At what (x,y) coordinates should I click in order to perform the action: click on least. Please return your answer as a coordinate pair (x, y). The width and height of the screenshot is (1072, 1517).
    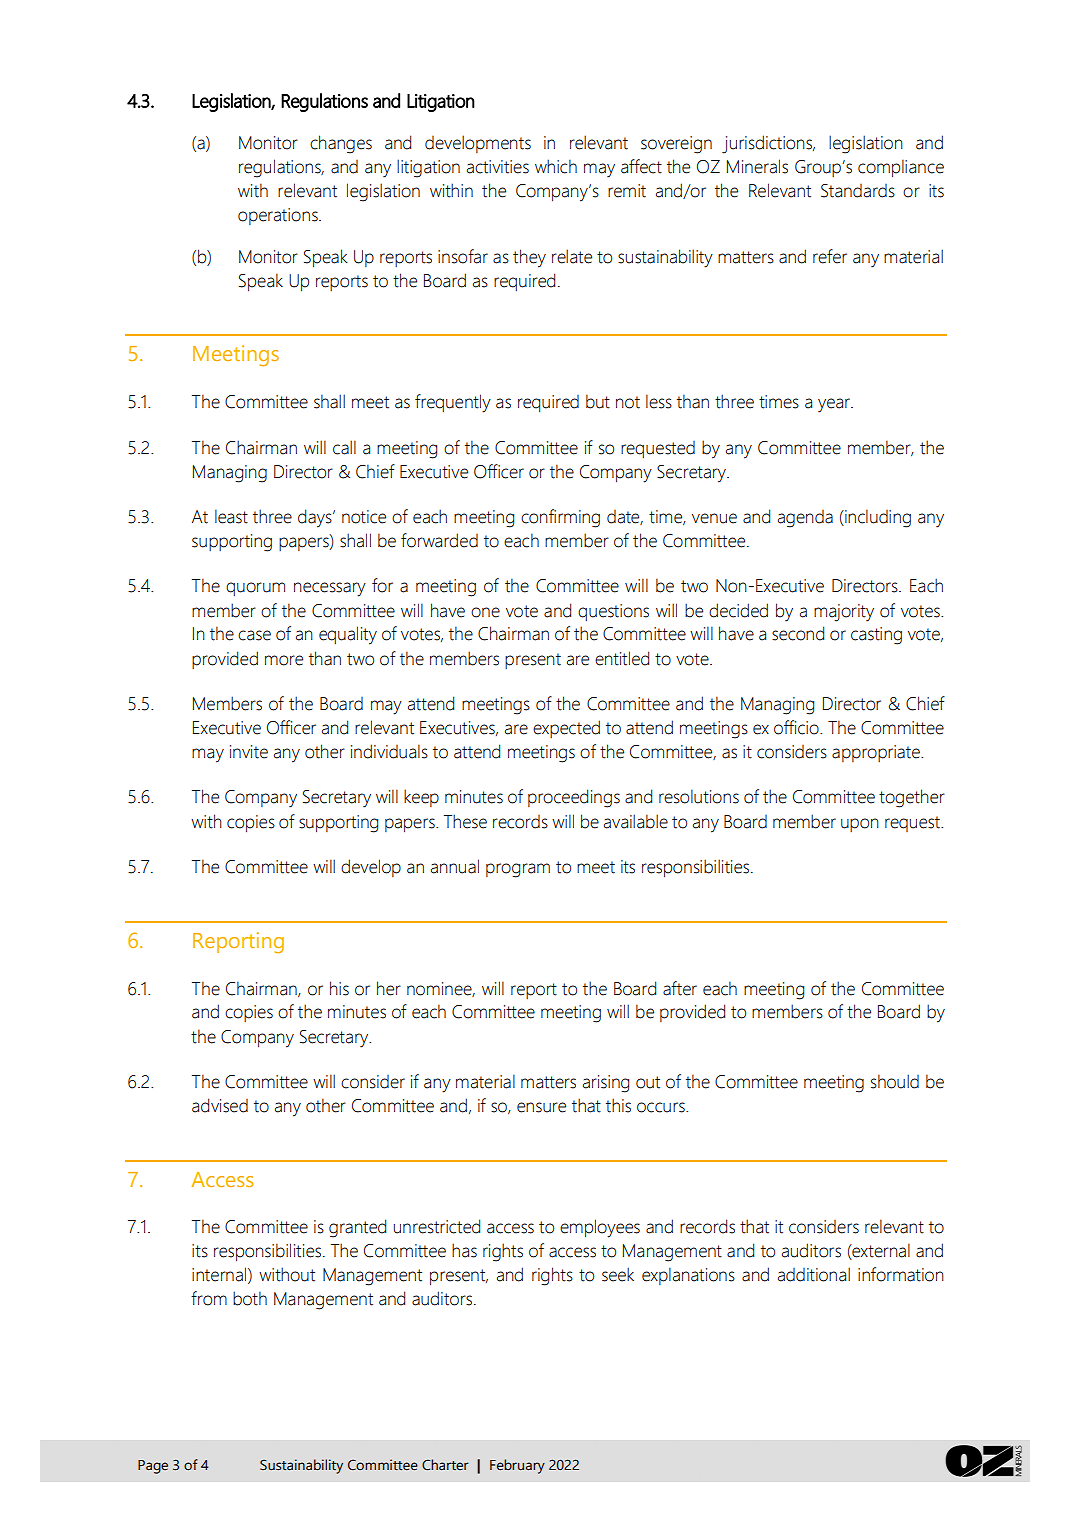
    Looking at the image, I should click on (231, 516).
